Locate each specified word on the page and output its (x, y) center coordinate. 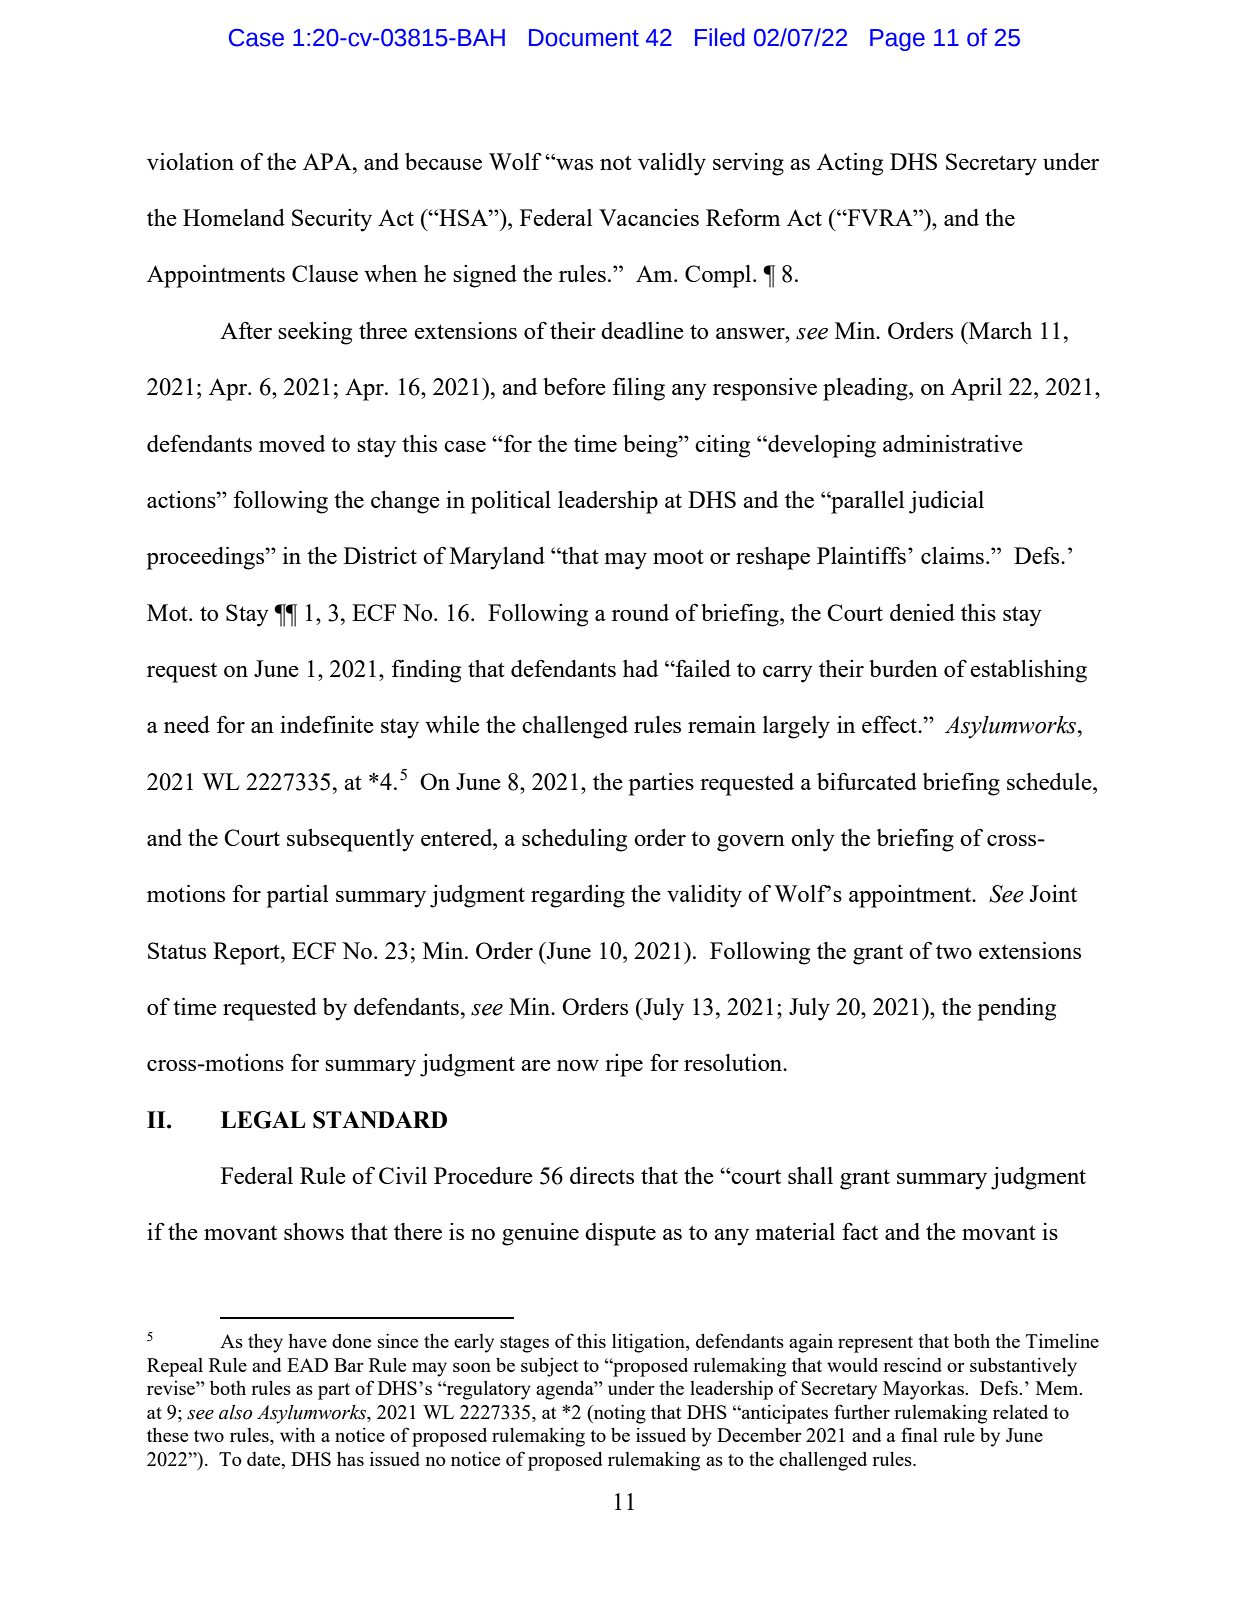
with (297, 1434)
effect (891, 724)
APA (328, 161)
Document (584, 38)
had (640, 668)
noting (619, 1414)
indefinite (327, 724)
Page (897, 40)
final (919, 1434)
